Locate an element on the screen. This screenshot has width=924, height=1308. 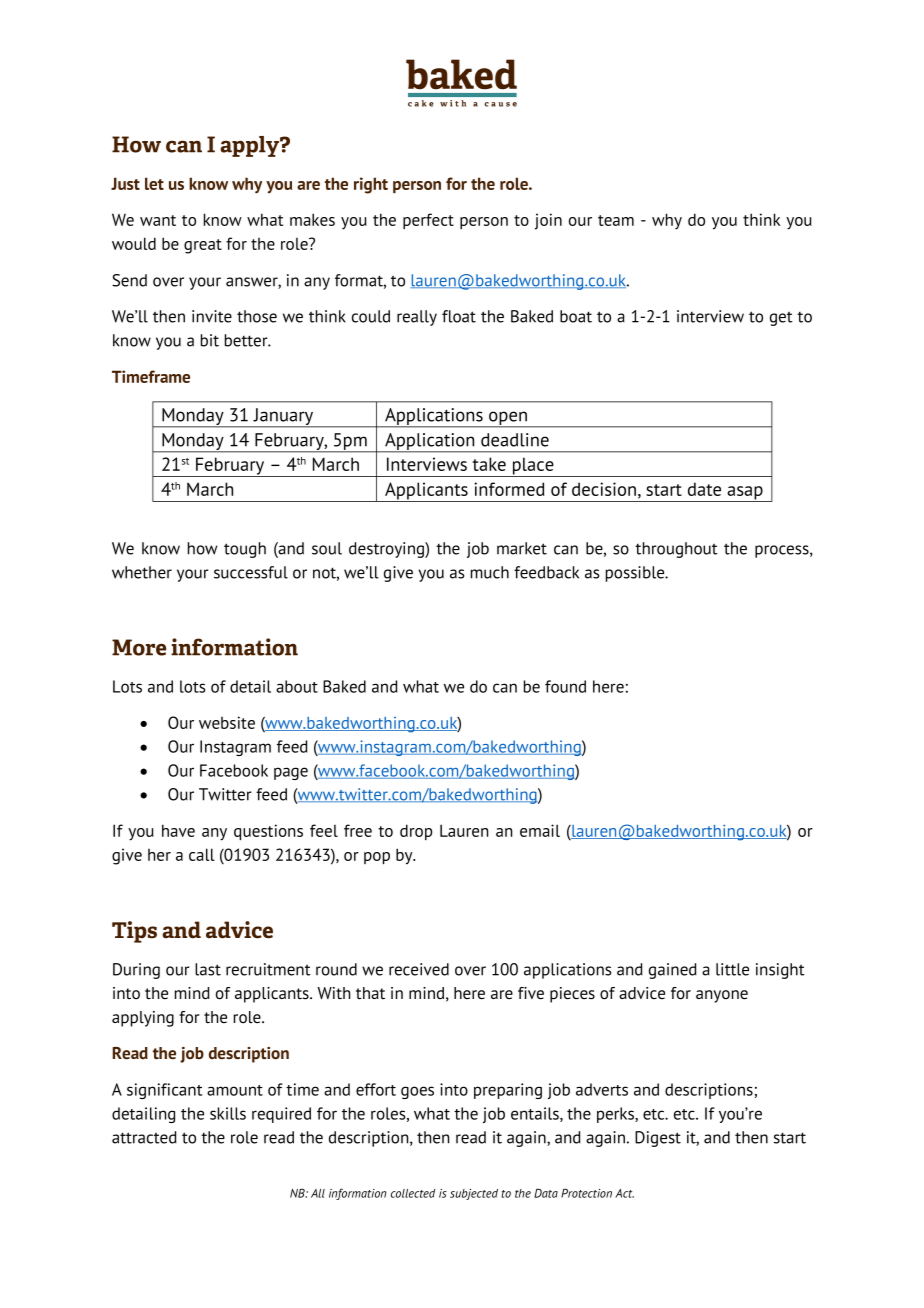
little is located at coordinates (732, 969).
